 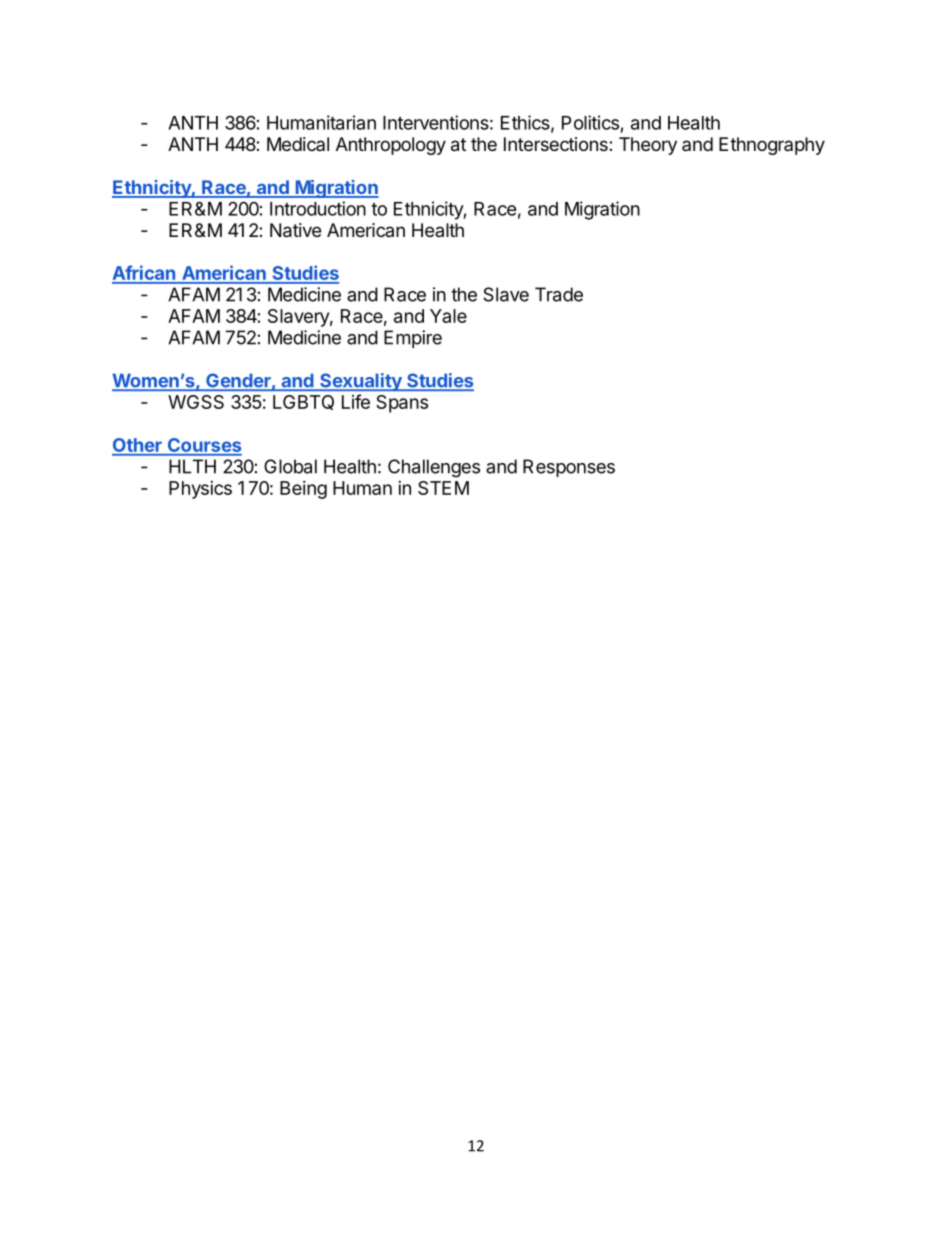 What do you see at coordinates (402, 404) in the screenshot?
I see `Spans` at bounding box center [402, 404].
